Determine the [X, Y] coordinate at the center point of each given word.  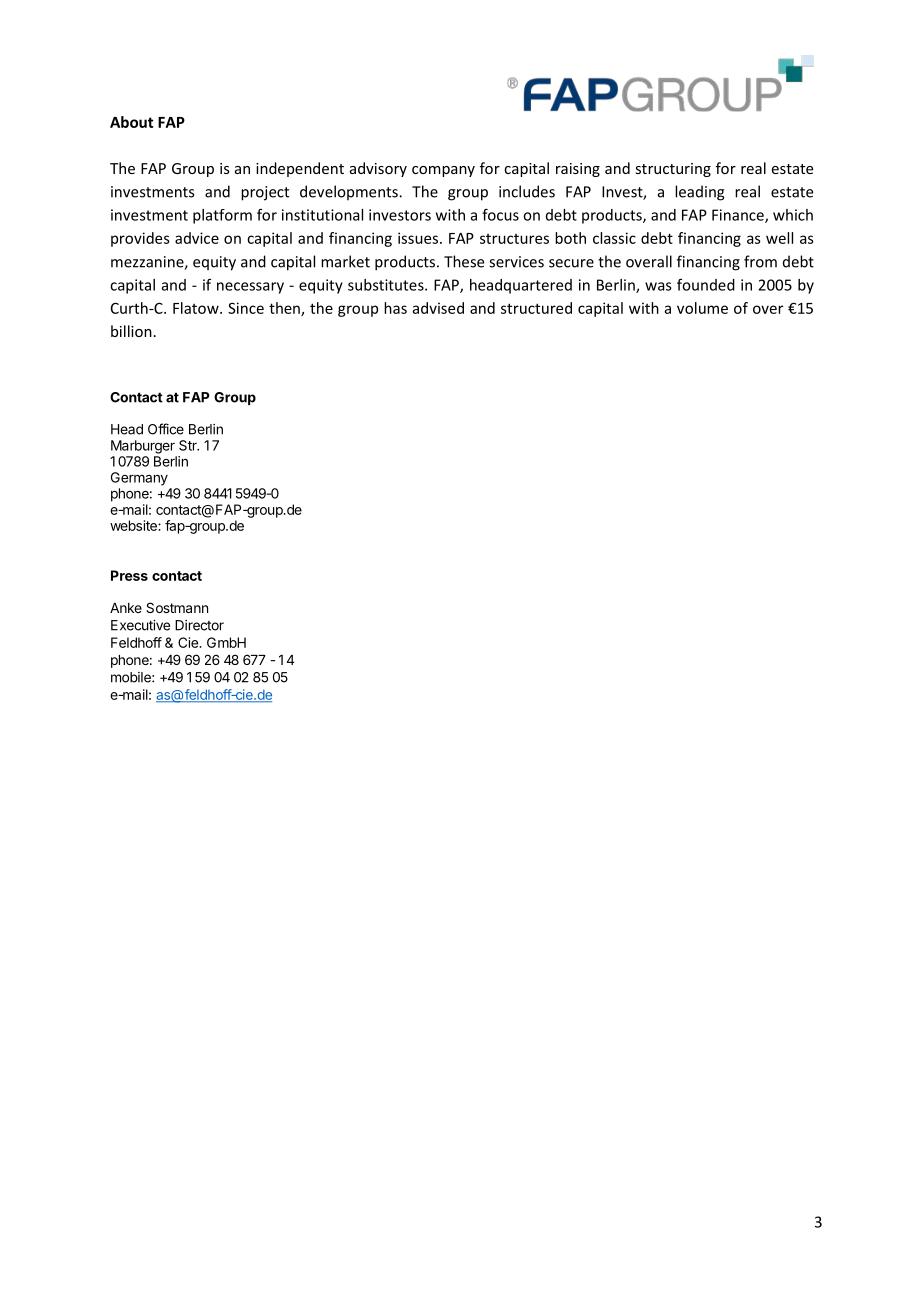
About [132, 122]
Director [199, 625]
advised [438, 308]
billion [131, 331]
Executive [140, 625]
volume [702, 308]
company [443, 171]
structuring [673, 170]
